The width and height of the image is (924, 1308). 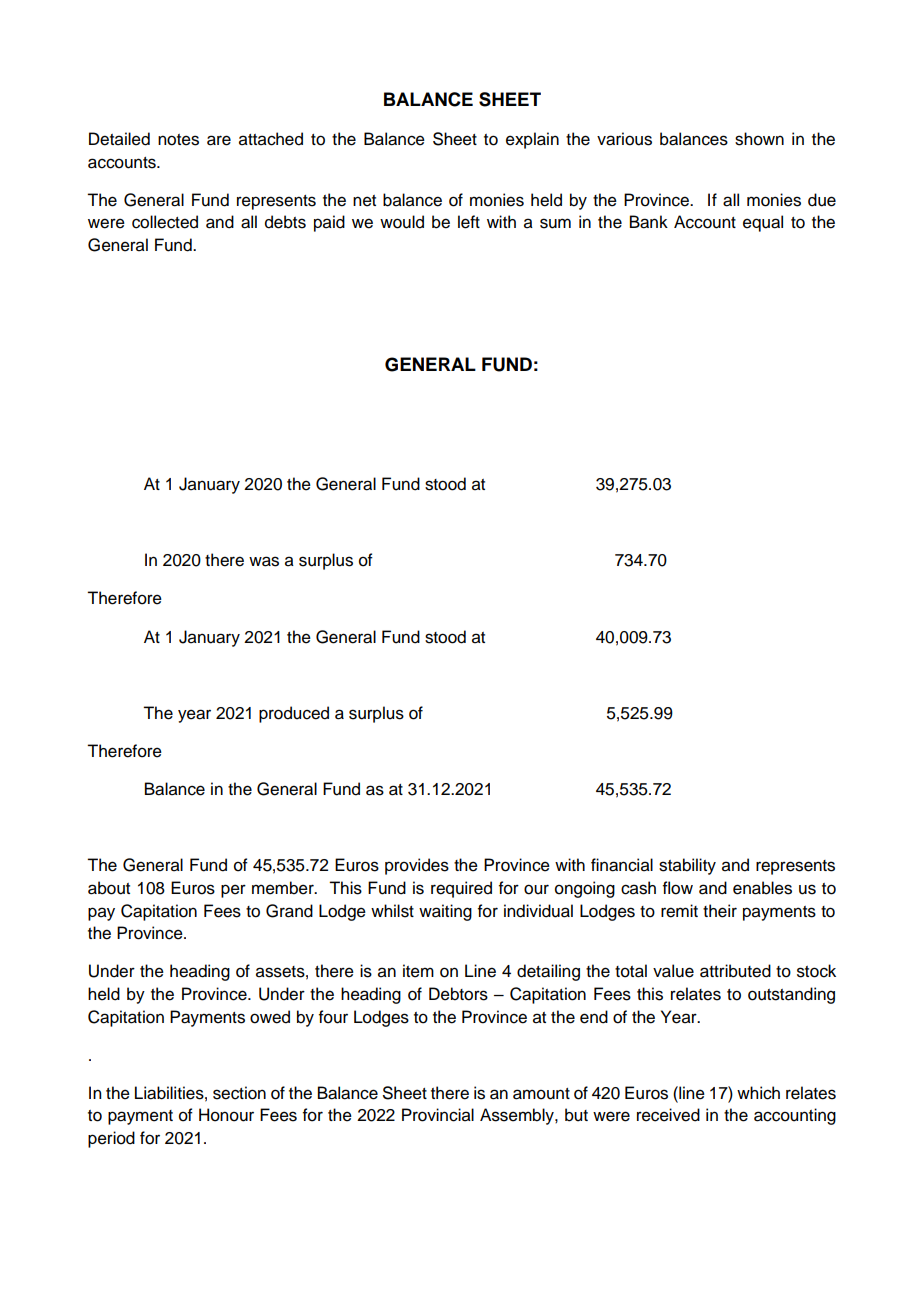 What do you see at coordinates (763, 223) in the image?
I see `equal` at bounding box center [763, 223].
